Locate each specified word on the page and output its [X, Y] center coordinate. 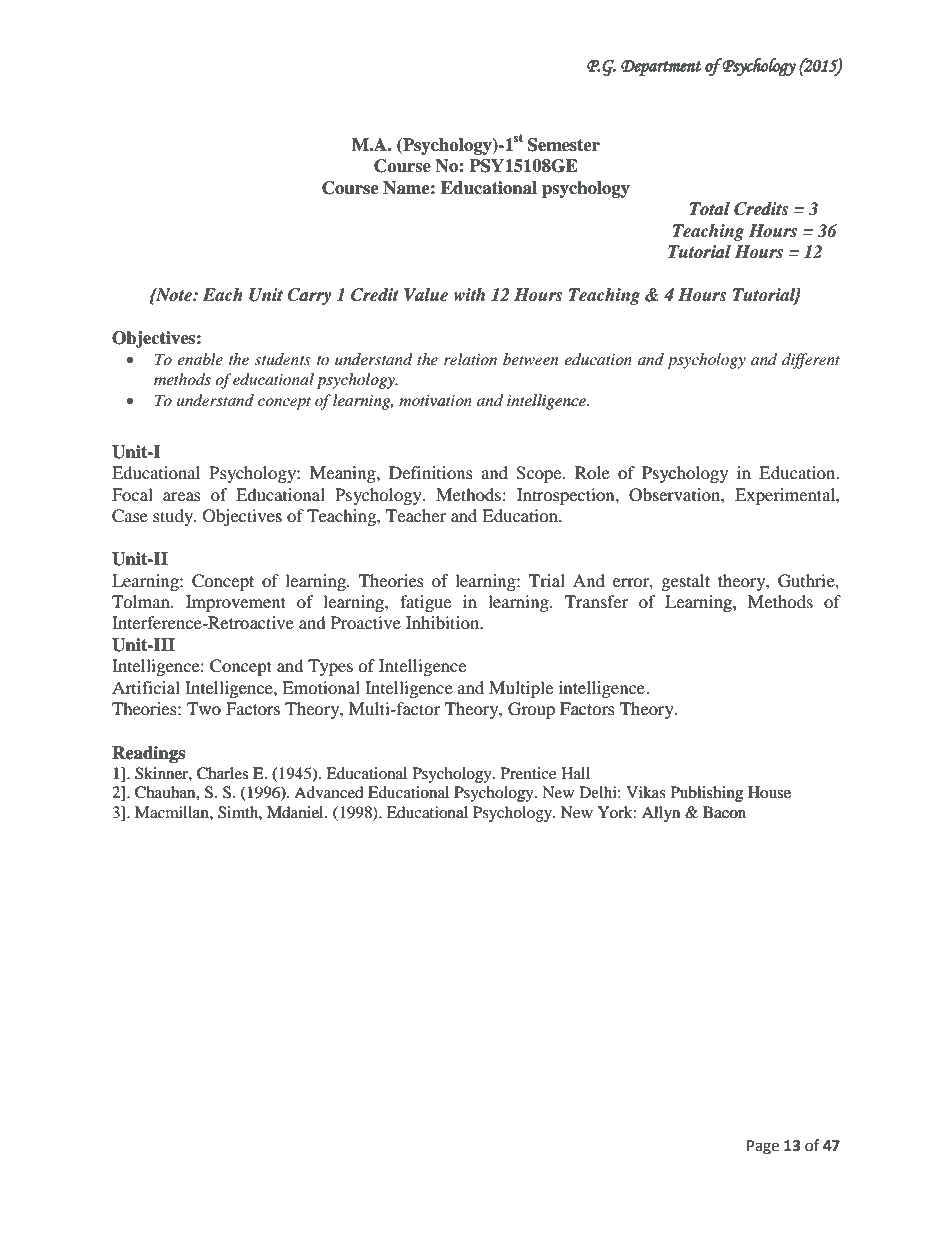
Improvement [236, 603]
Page [763, 1147]
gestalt [686, 582]
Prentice [528, 773]
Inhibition [444, 622]
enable [200, 359]
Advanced [329, 792]
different [811, 361]
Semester [564, 145]
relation [470, 359]
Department [661, 68]
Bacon [724, 812]
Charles [222, 773]
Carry [309, 296]
